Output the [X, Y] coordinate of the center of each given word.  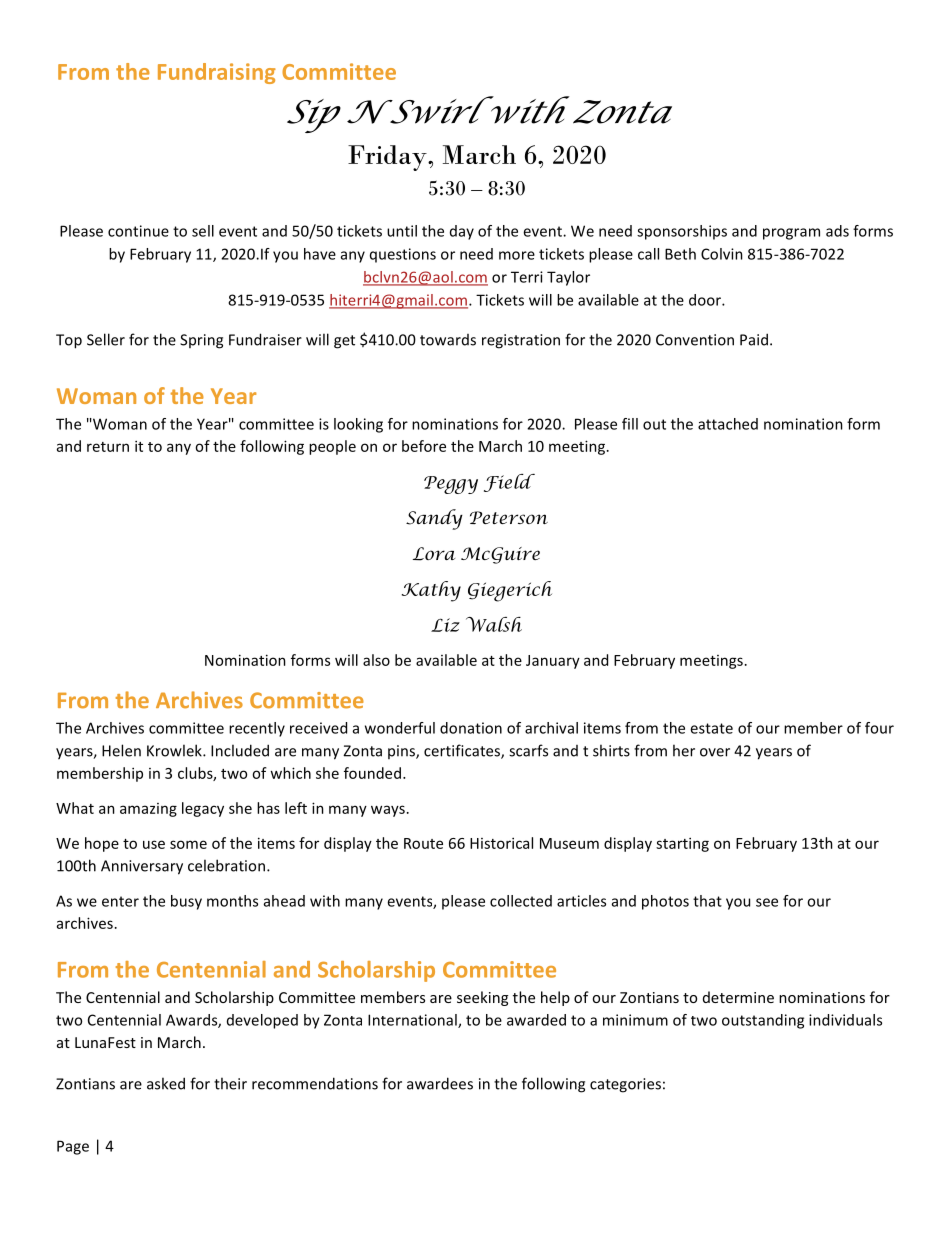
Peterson [509, 517]
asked [166, 1083]
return [108, 447]
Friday [388, 158]
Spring [201, 341]
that [707, 901]
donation [471, 728]
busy [186, 902]
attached [728, 424]
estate [711, 728]
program [791, 234]
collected [521, 901]
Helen [121, 750]
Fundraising [217, 73]
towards [448, 340]
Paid [754, 339]
